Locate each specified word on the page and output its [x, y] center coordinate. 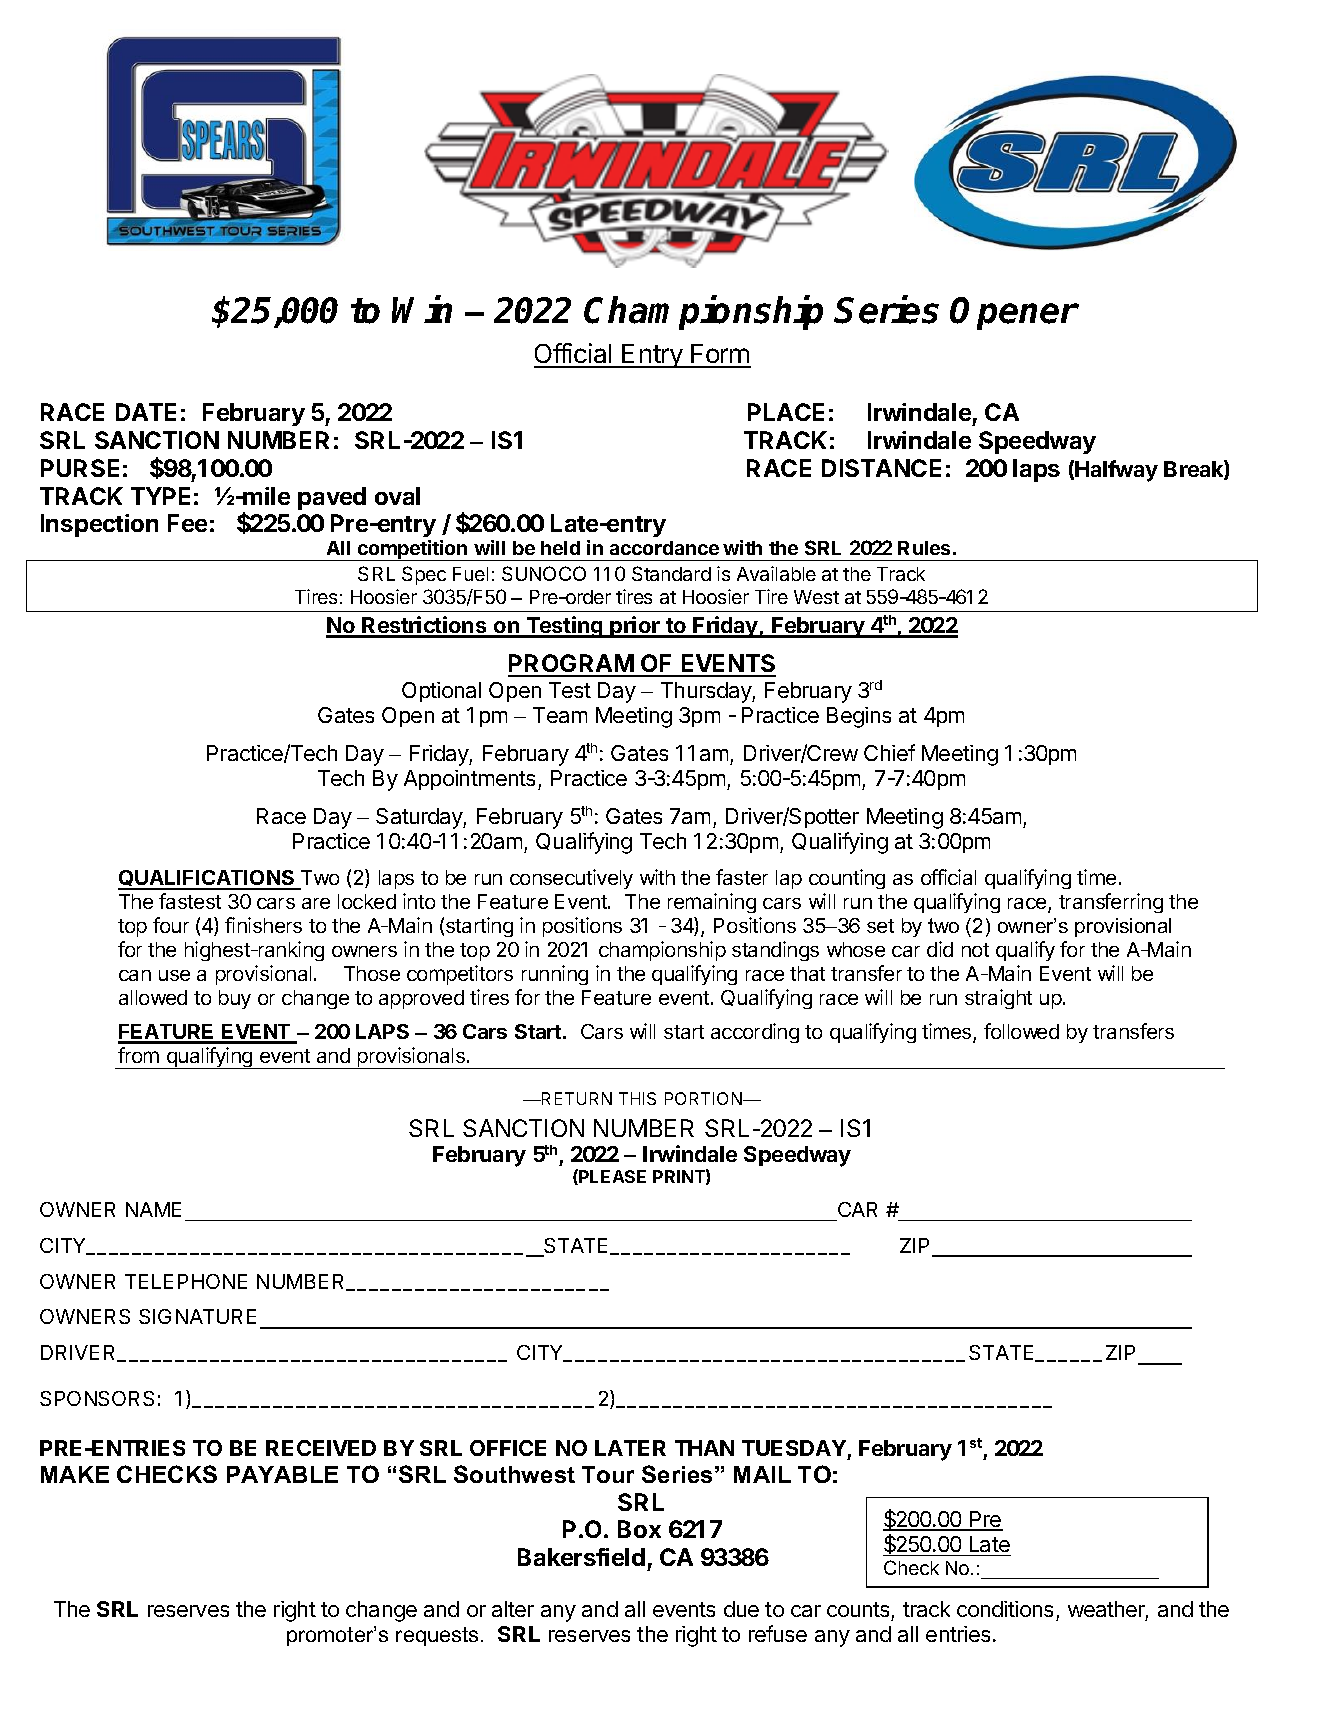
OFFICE [508, 1448]
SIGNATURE [197, 1316]
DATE [146, 412]
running [555, 975]
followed [1021, 1031]
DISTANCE [881, 468]
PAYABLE [282, 1474]
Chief [889, 752]
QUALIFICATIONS [207, 879]
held [560, 548]
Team [560, 715]
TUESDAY [794, 1448]
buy [235, 999]
